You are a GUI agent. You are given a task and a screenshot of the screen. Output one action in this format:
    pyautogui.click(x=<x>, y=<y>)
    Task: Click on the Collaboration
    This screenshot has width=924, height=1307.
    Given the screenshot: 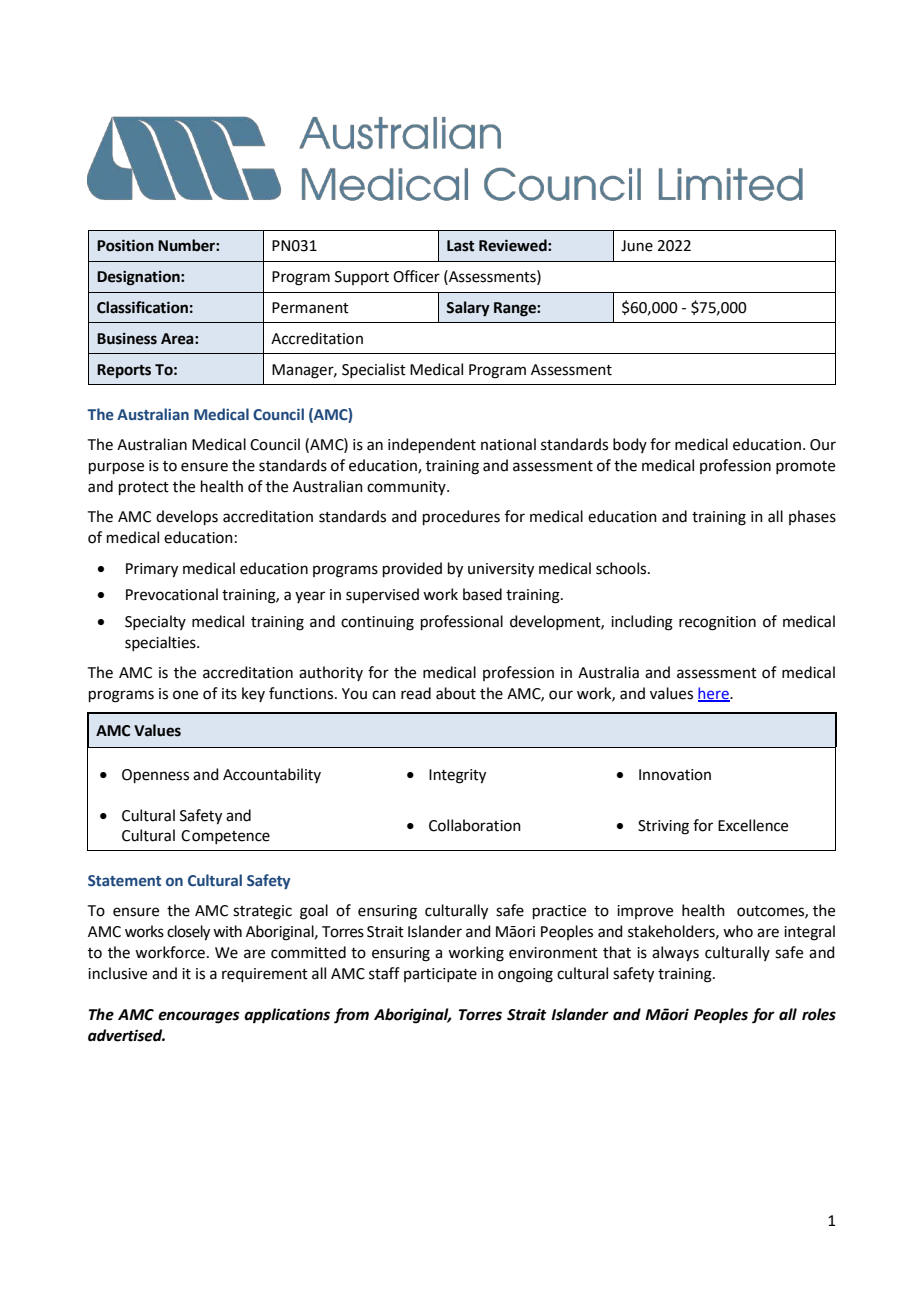 What is the action you would take?
    pyautogui.click(x=475, y=825)
